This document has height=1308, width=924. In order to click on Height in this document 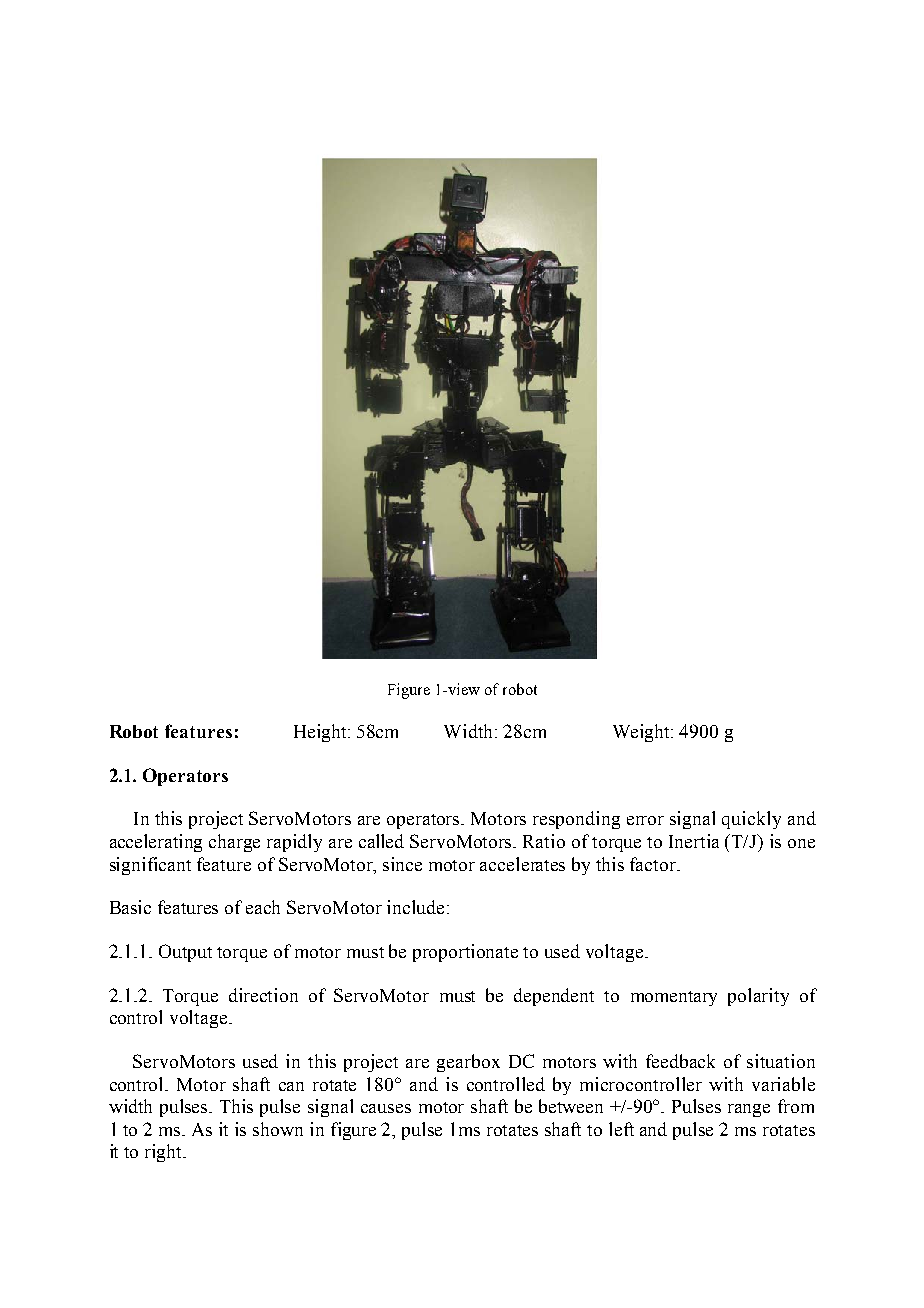, I will do `click(321, 733)`.
